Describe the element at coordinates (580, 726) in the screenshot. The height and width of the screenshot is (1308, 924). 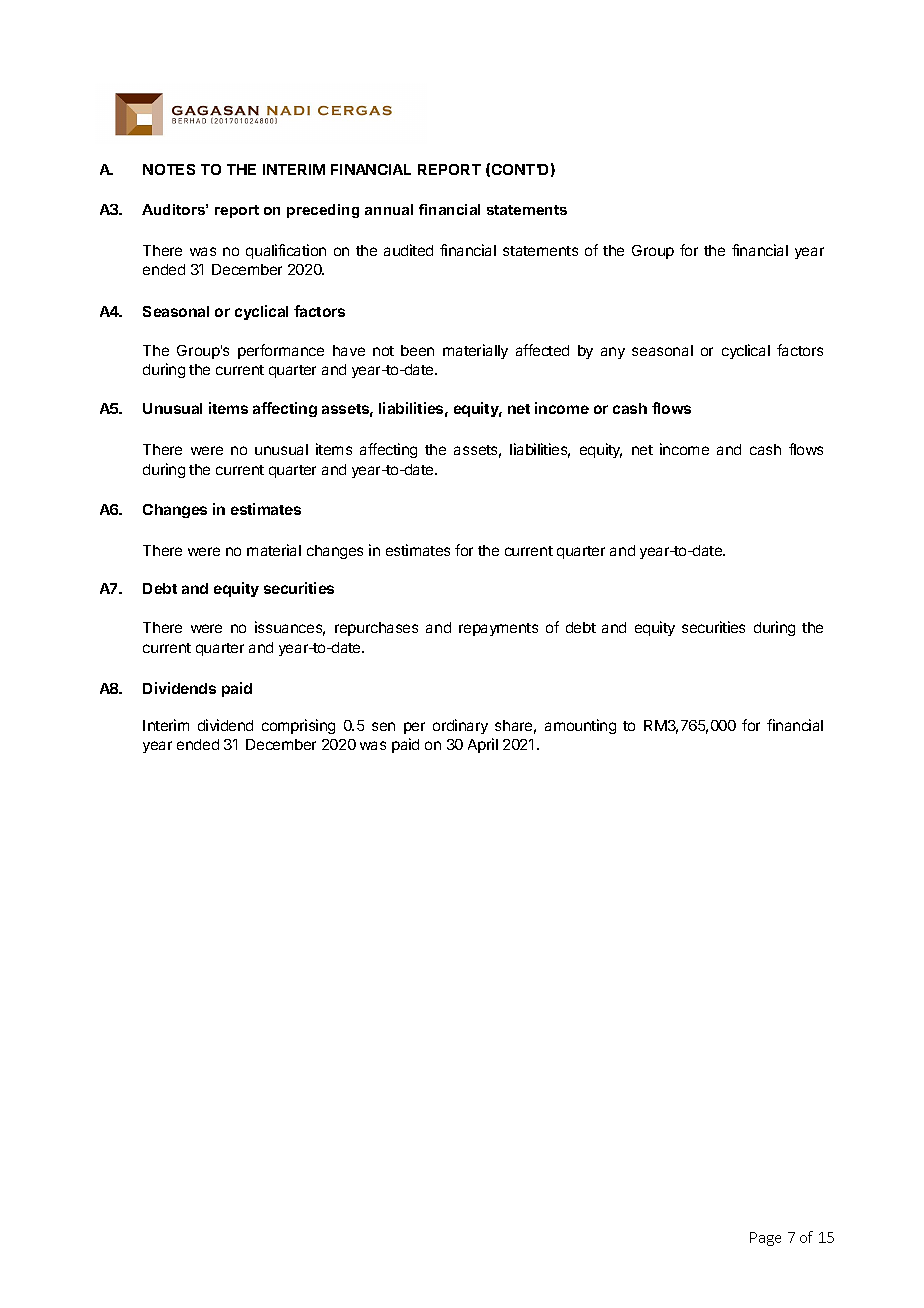
I see `amounting` at that location.
